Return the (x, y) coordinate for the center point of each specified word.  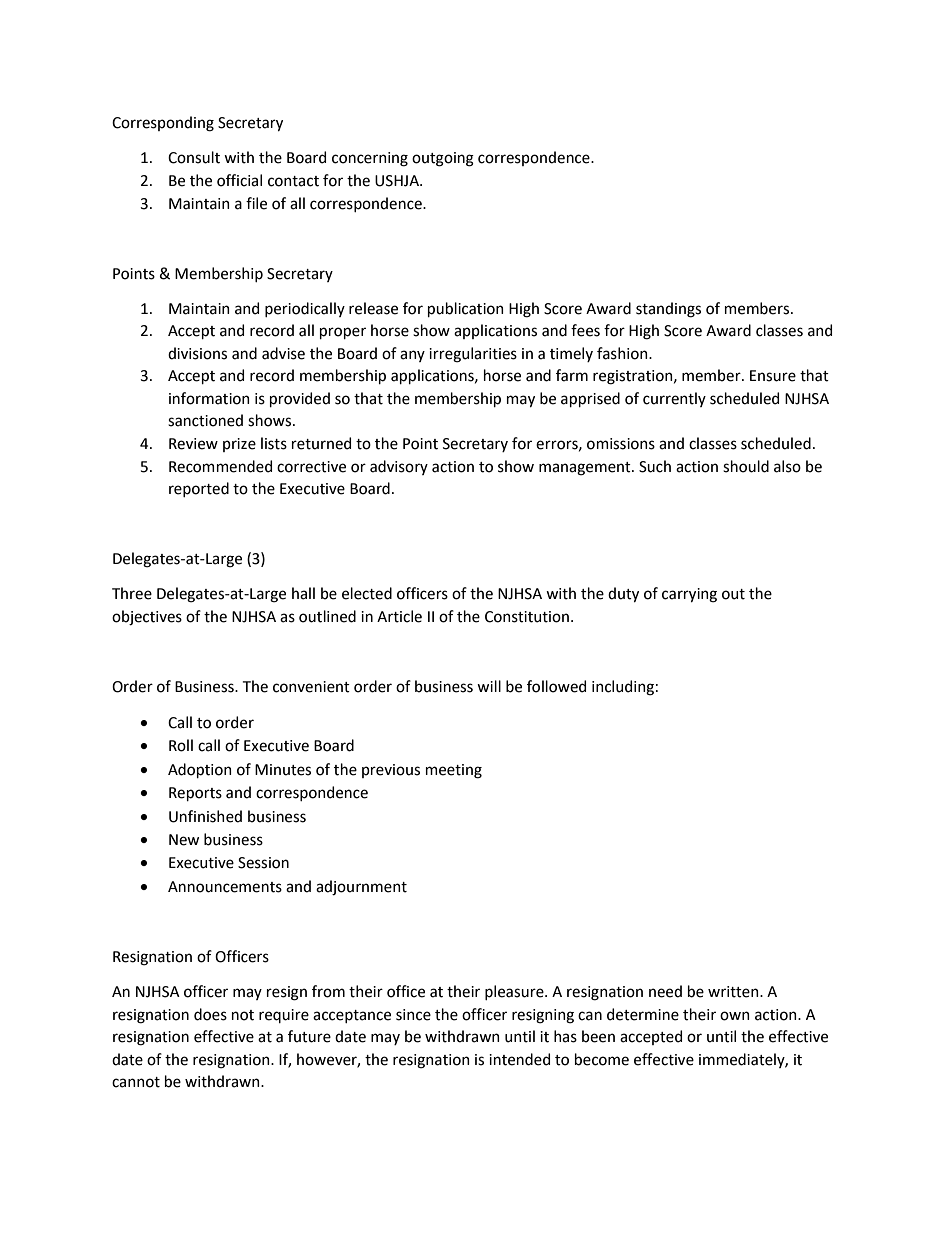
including (623, 688)
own (735, 1016)
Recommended (220, 466)
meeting (454, 771)
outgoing (443, 159)
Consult (194, 157)
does (210, 1014)
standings (668, 310)
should (746, 466)
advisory (399, 467)
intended (519, 1059)
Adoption (200, 770)
